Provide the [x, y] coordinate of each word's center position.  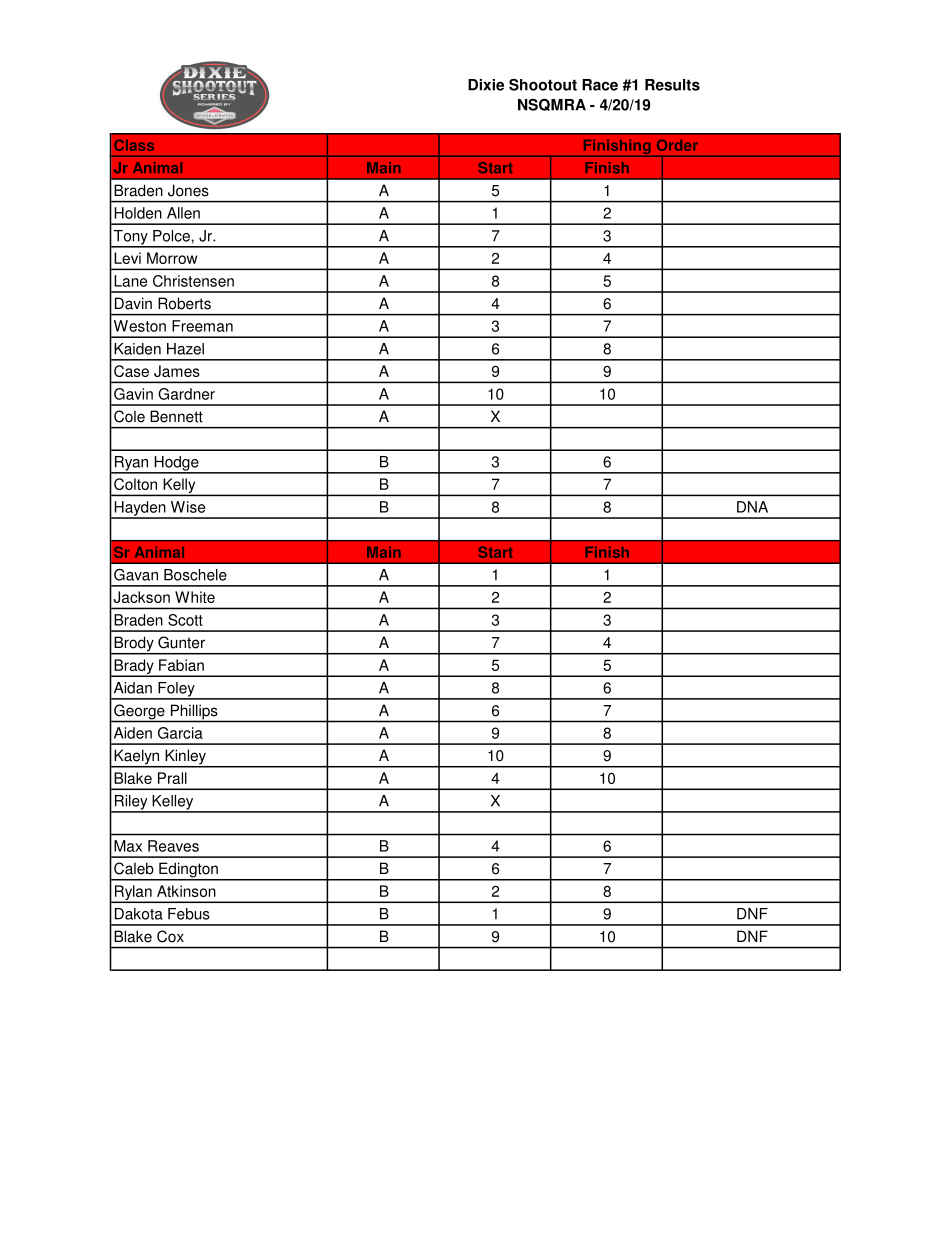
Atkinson [186, 891]
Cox [170, 936]
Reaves [173, 846]
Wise [188, 507]
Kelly [179, 487]
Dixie [486, 85]
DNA [752, 507]
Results [672, 85]
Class [134, 145]
